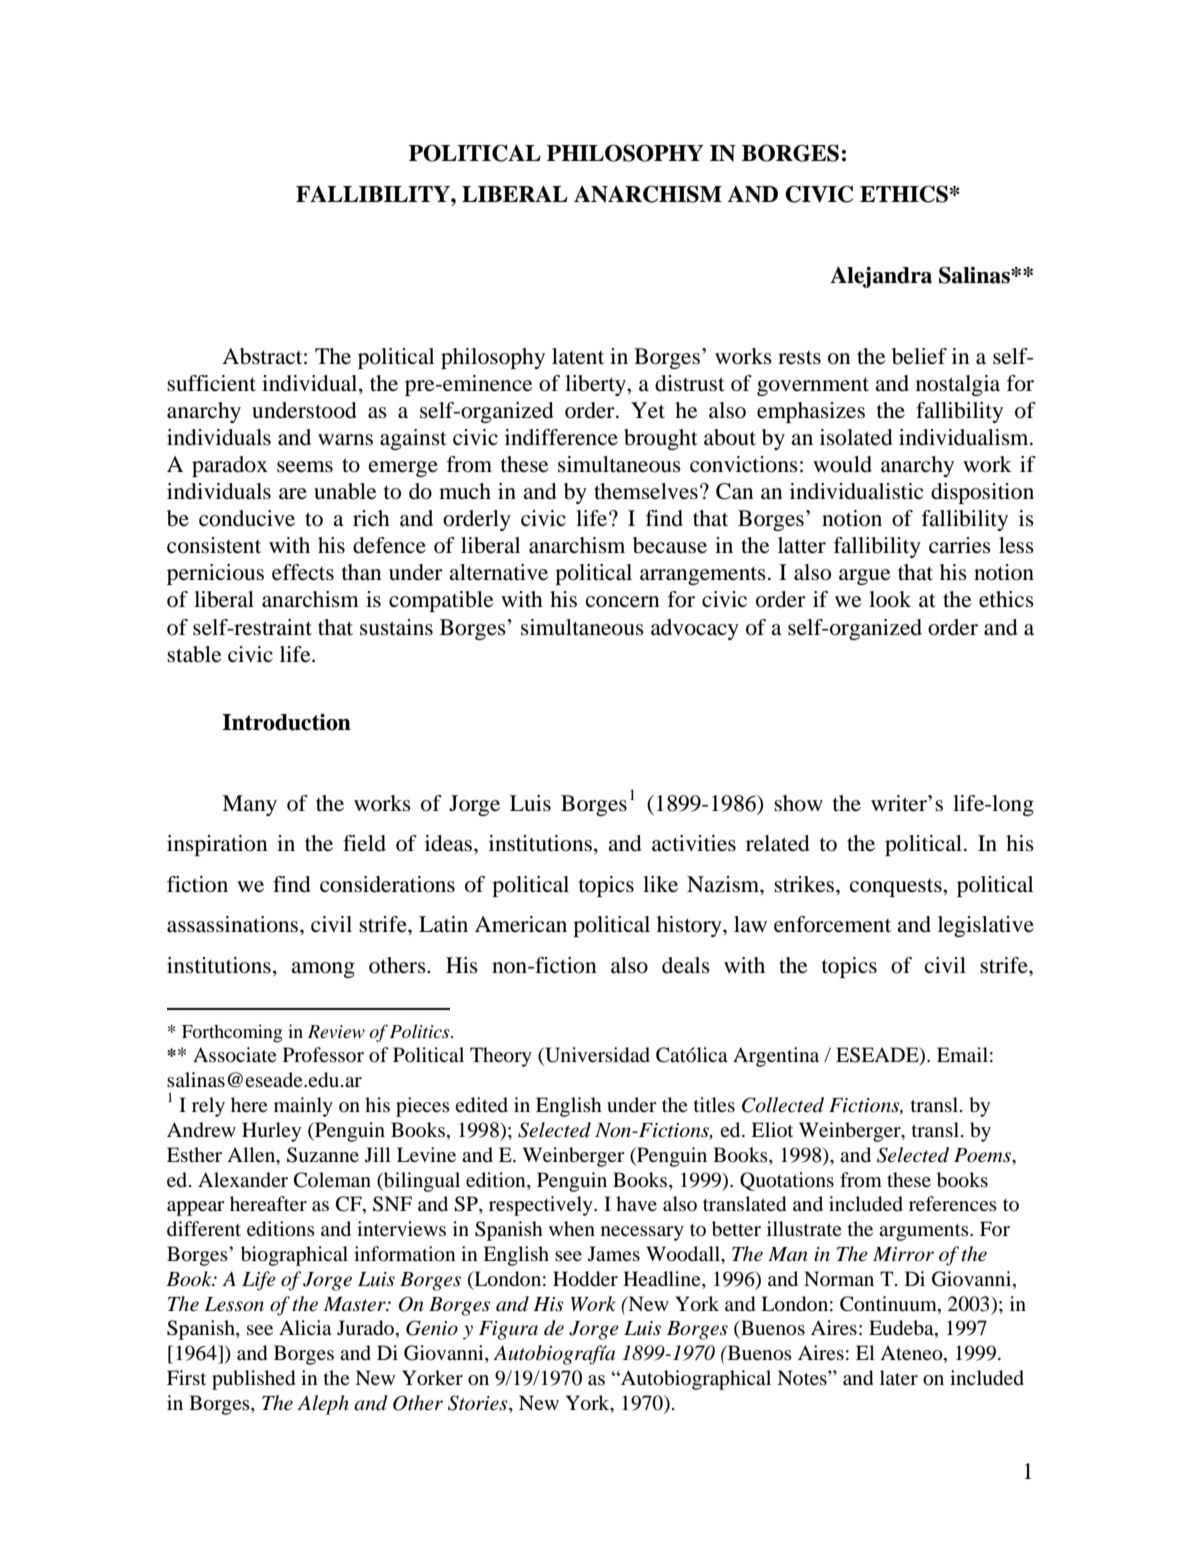 The image size is (1201, 1554). I want to click on later, so click(899, 1377).
